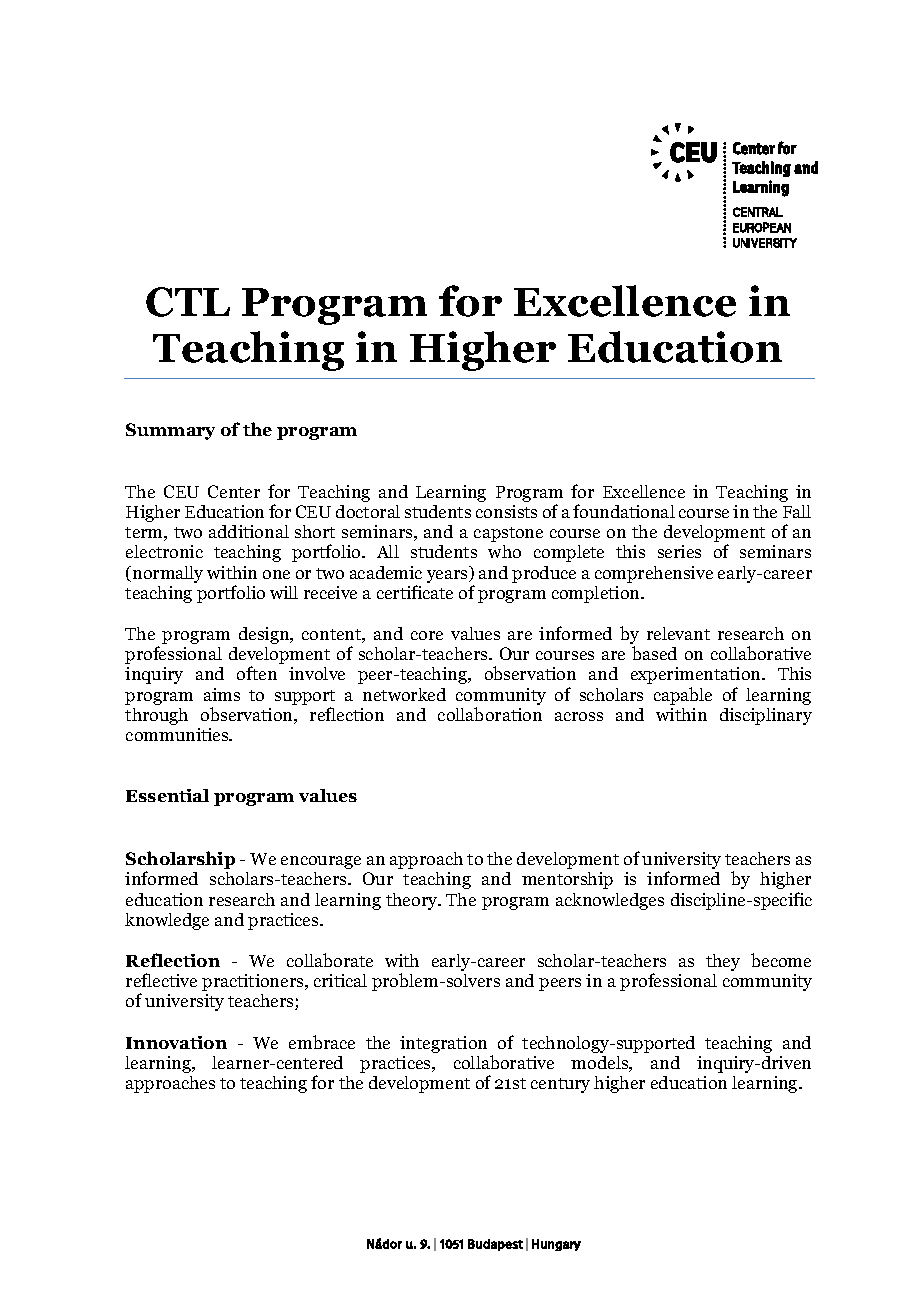 The width and height of the screenshot is (924, 1309). Describe the element at coordinates (490, 714) in the screenshot. I see `collaboration` at that location.
